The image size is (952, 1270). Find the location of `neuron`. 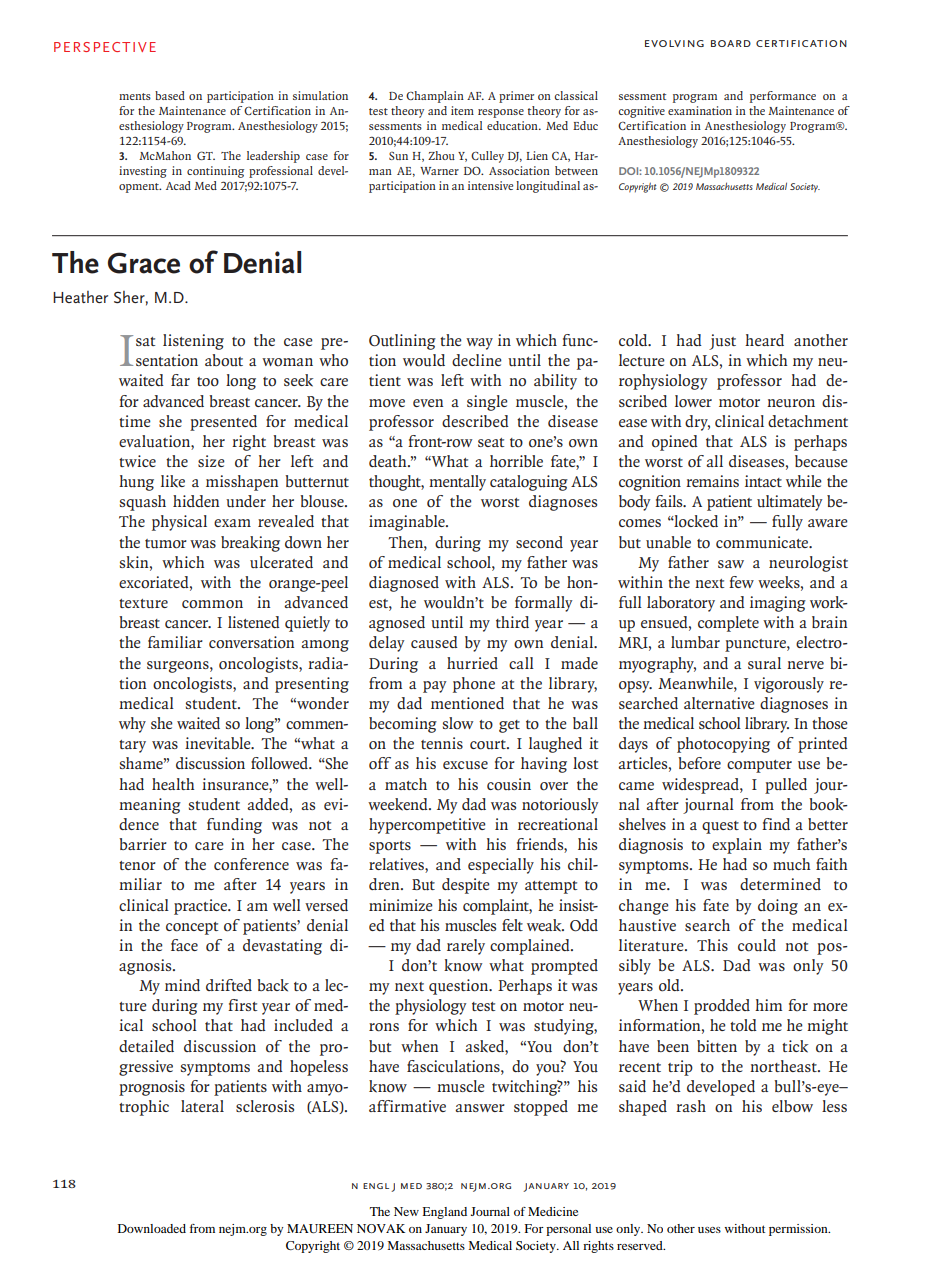

neuron is located at coordinates (791, 403).
